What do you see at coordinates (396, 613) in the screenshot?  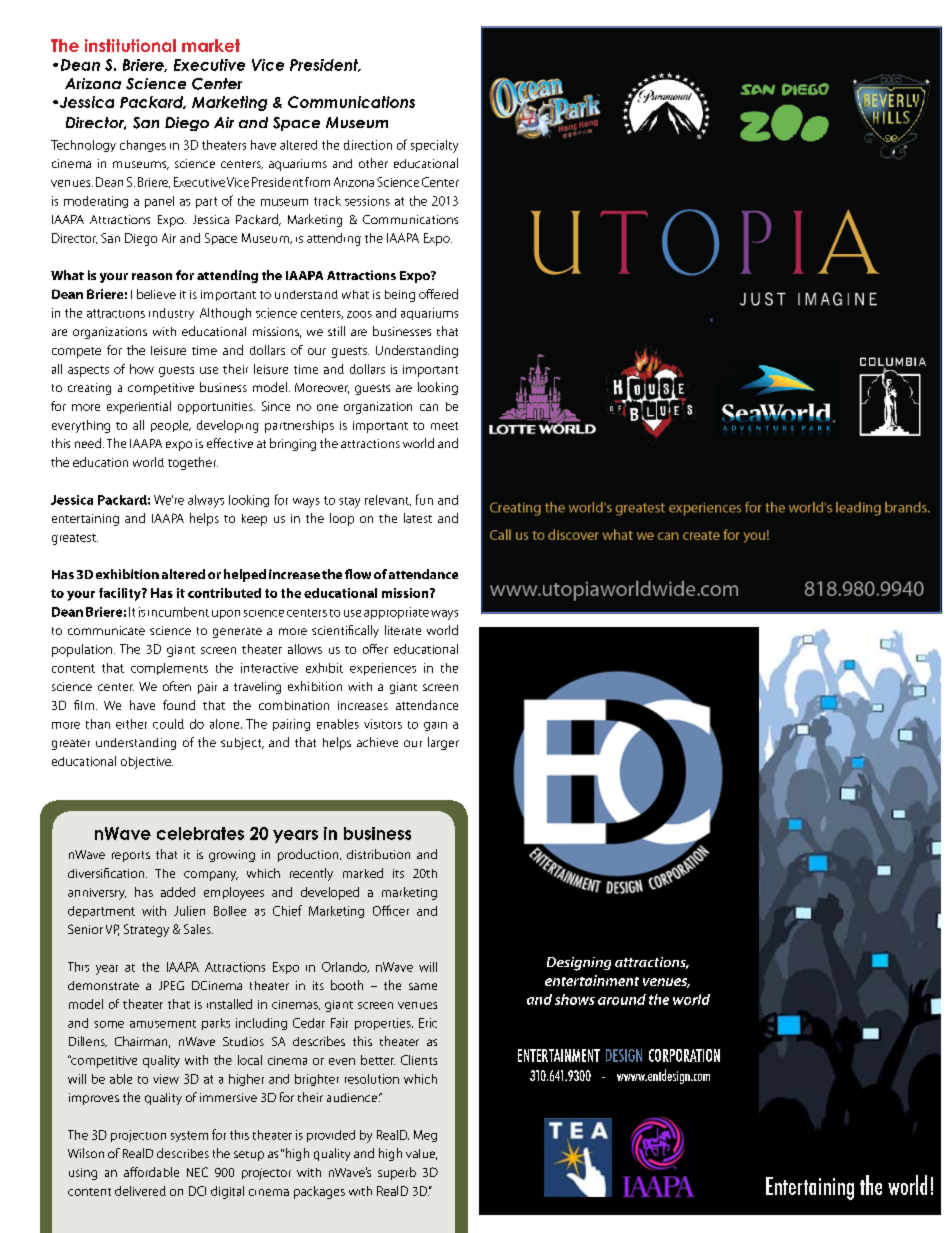 I see `appropriate` at bounding box center [396, 613].
